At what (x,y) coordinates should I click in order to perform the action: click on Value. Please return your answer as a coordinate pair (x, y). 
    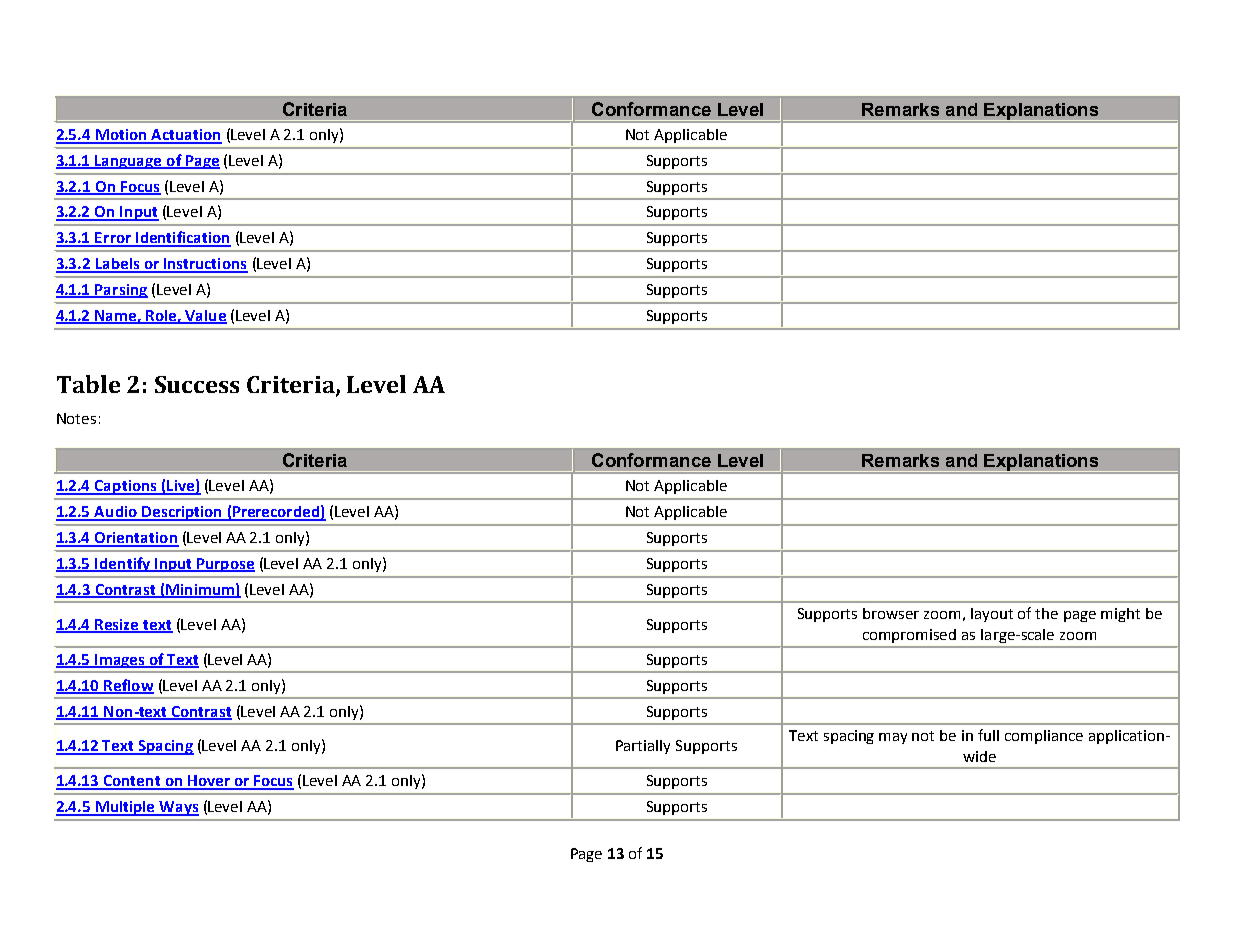
    Looking at the image, I should click on (205, 317).
